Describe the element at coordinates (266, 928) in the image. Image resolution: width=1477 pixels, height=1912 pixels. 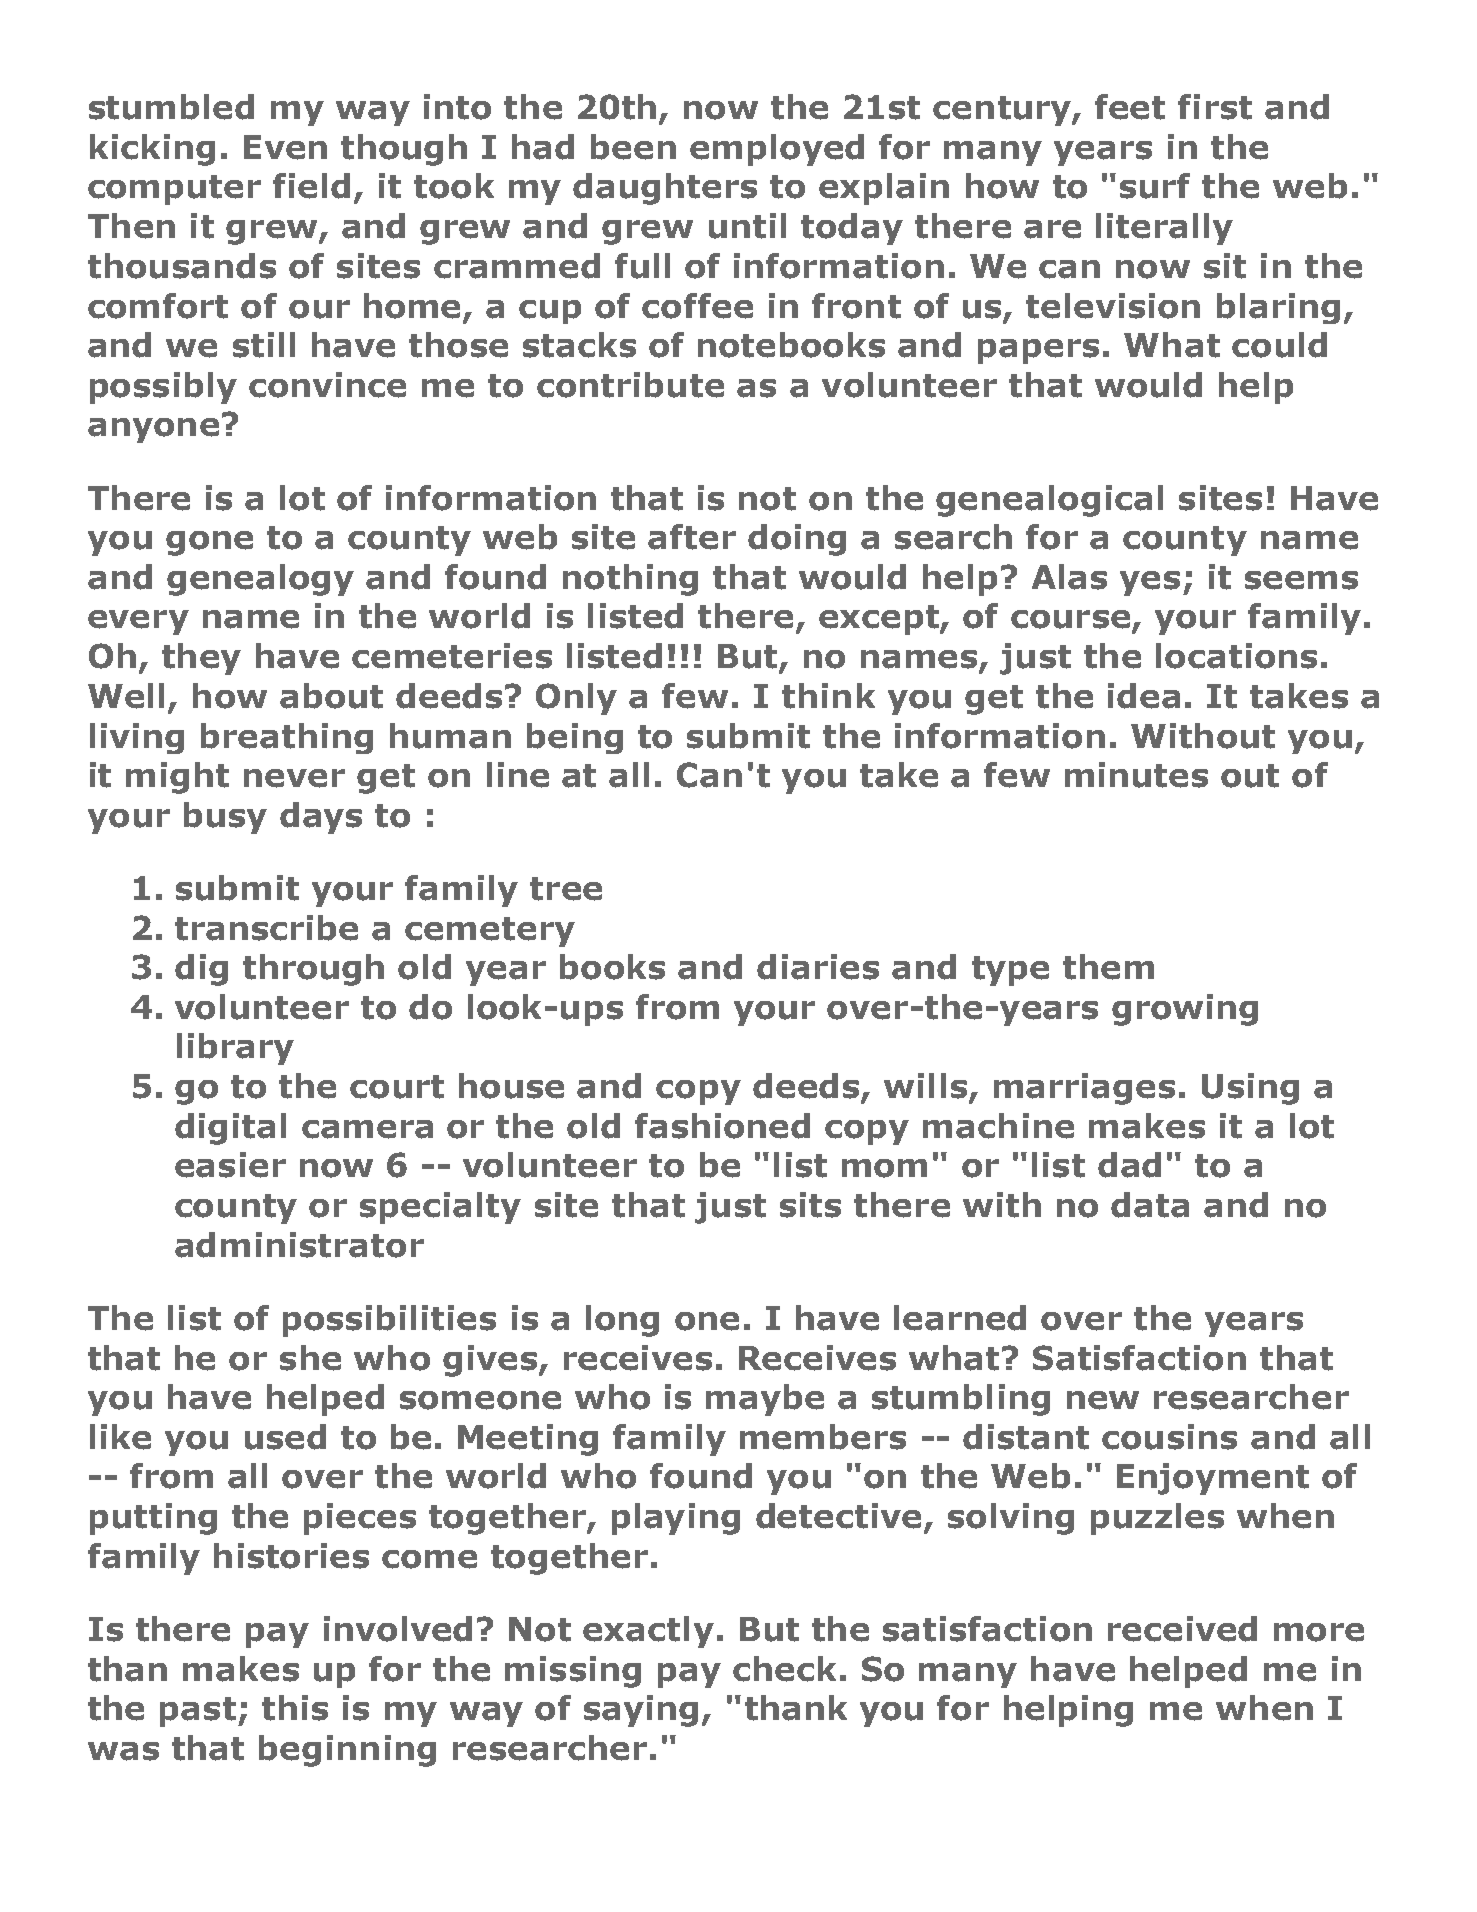
I see `transcribe` at that location.
